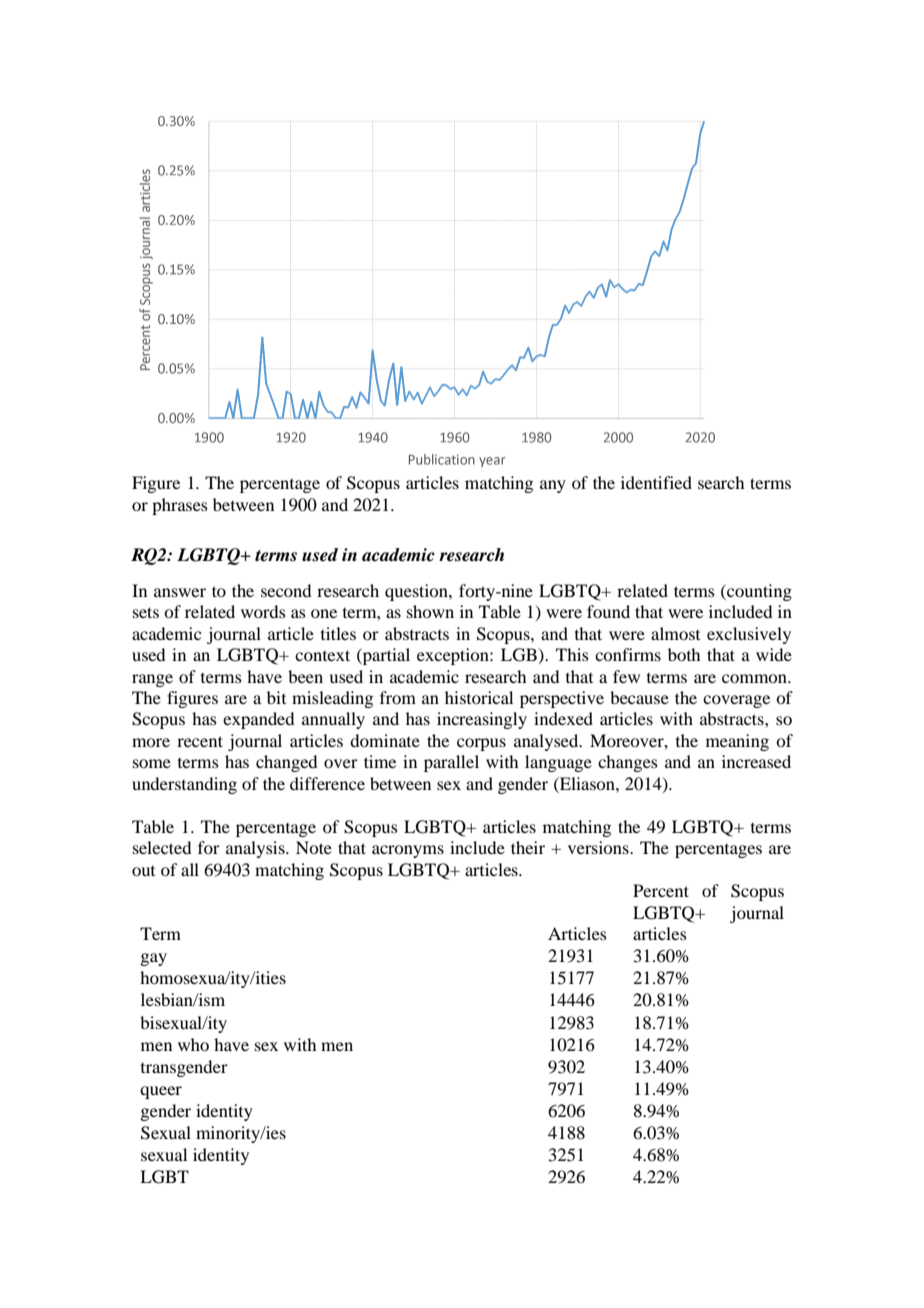 This page has width=924, height=1308. What do you see at coordinates (180, 506) in the page?
I see `phrases` at bounding box center [180, 506].
